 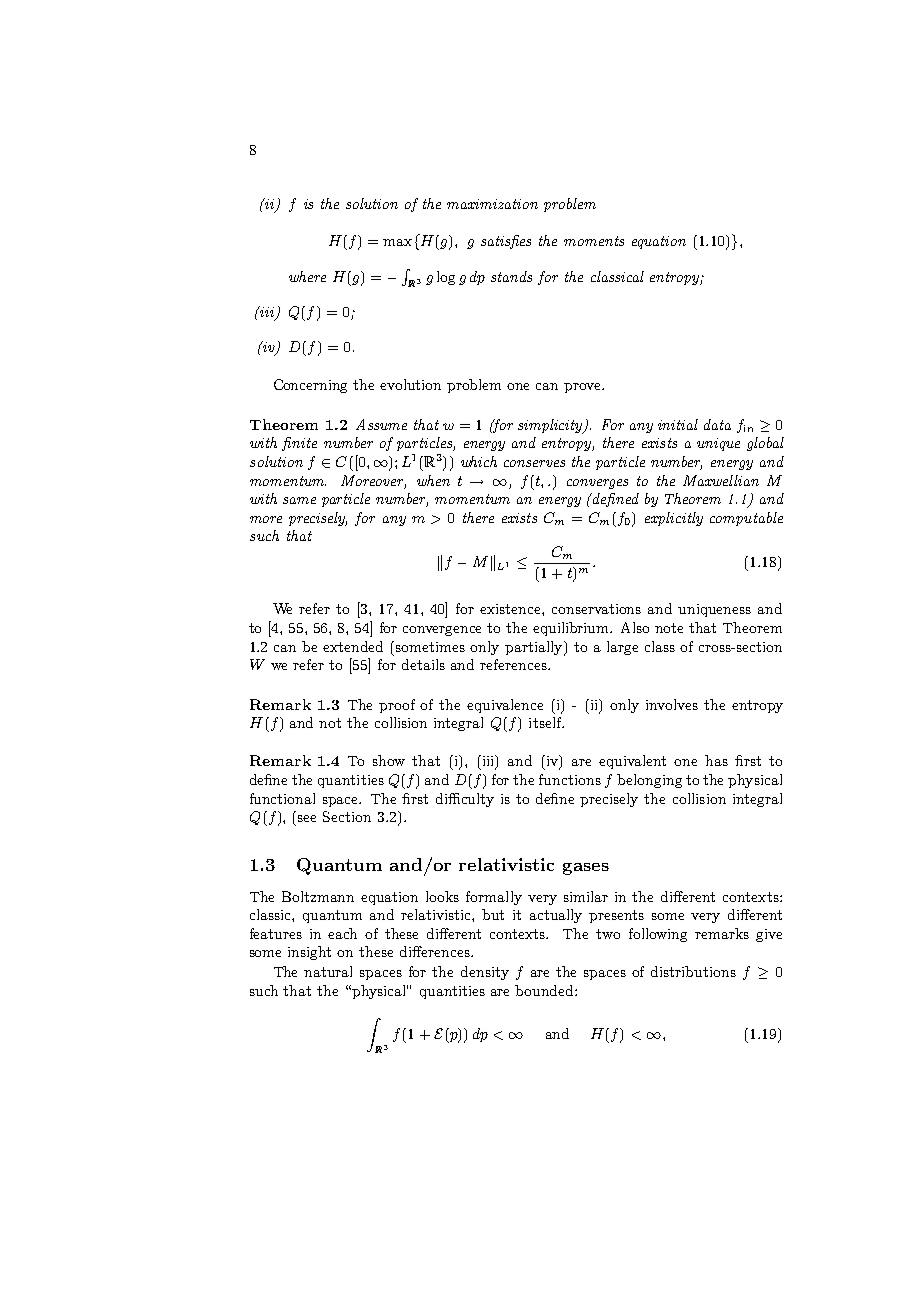 I want to click on satisfies, so click(x=506, y=242).
